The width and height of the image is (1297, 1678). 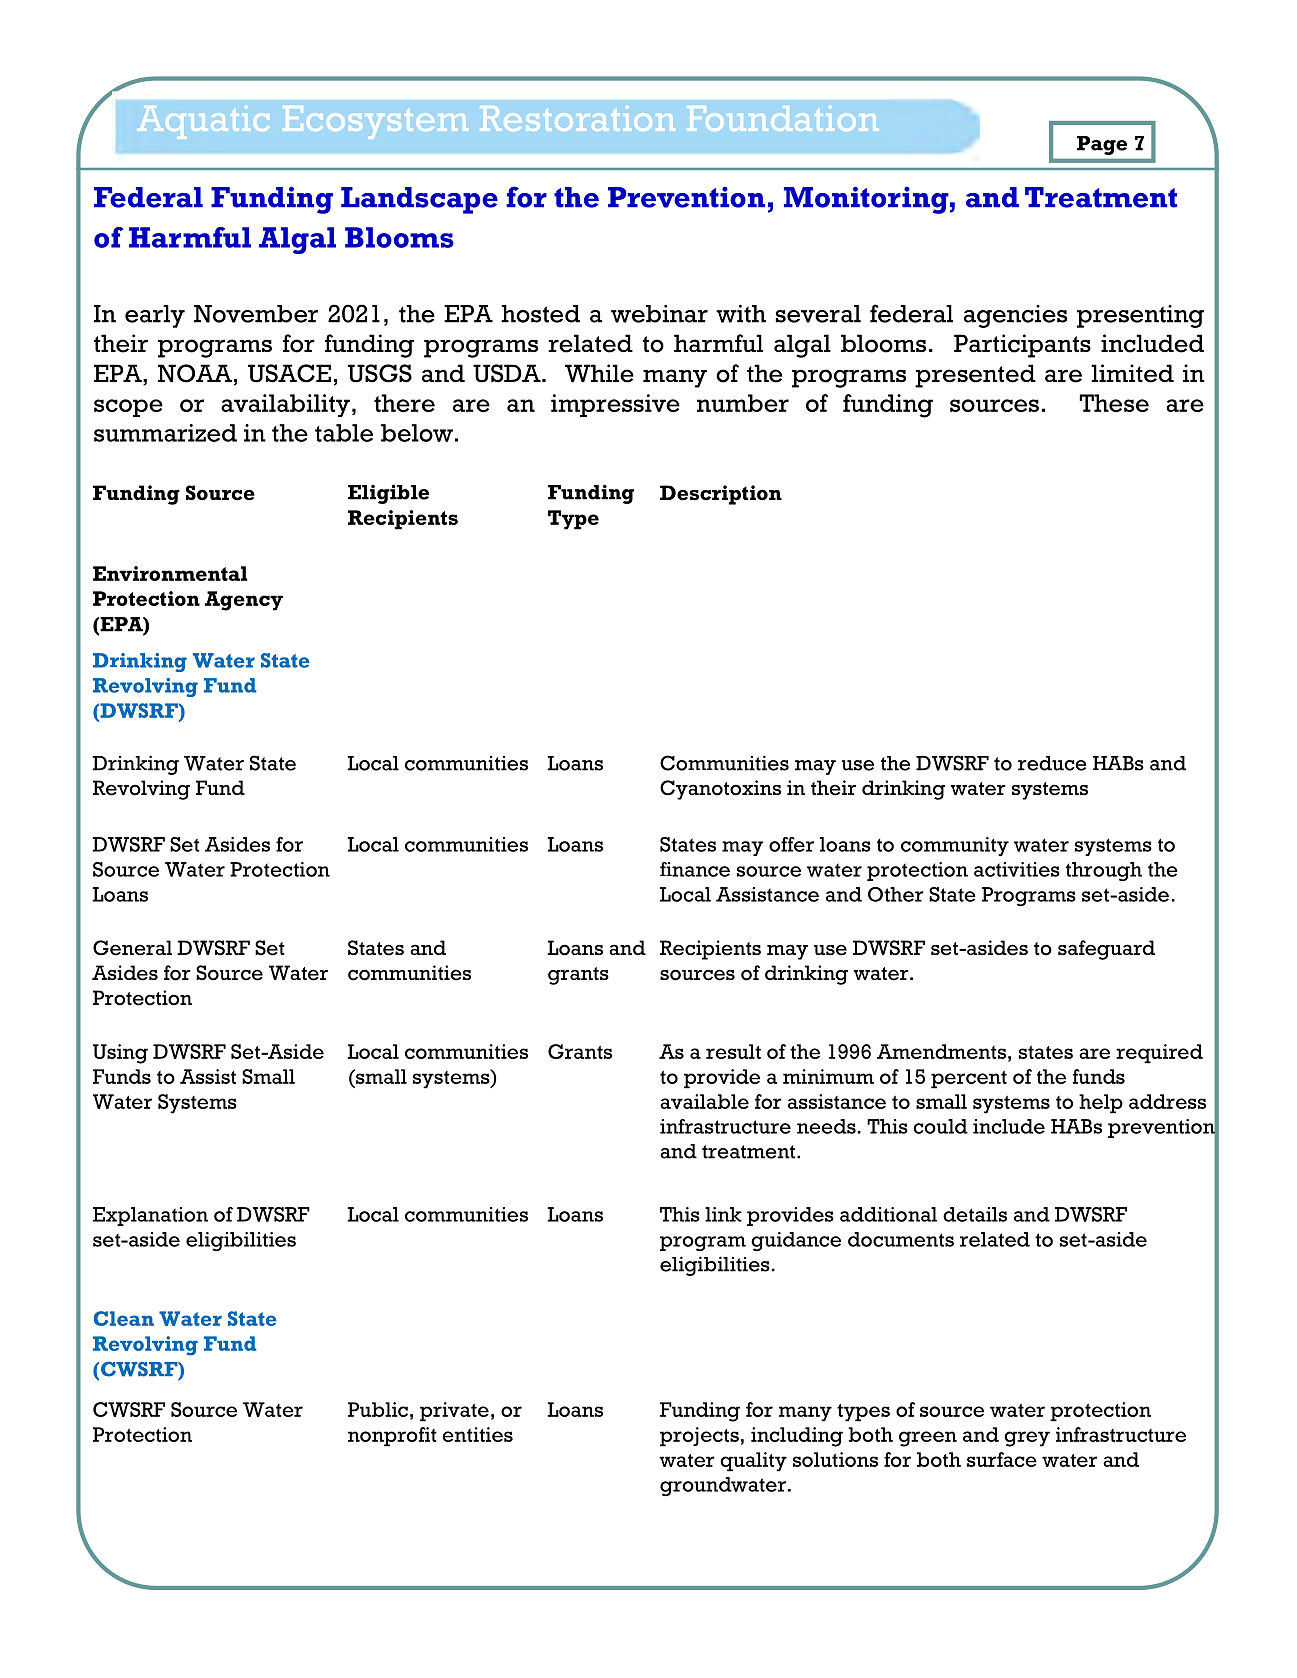 What do you see at coordinates (695, 869) in the image?
I see `finance` at bounding box center [695, 869].
